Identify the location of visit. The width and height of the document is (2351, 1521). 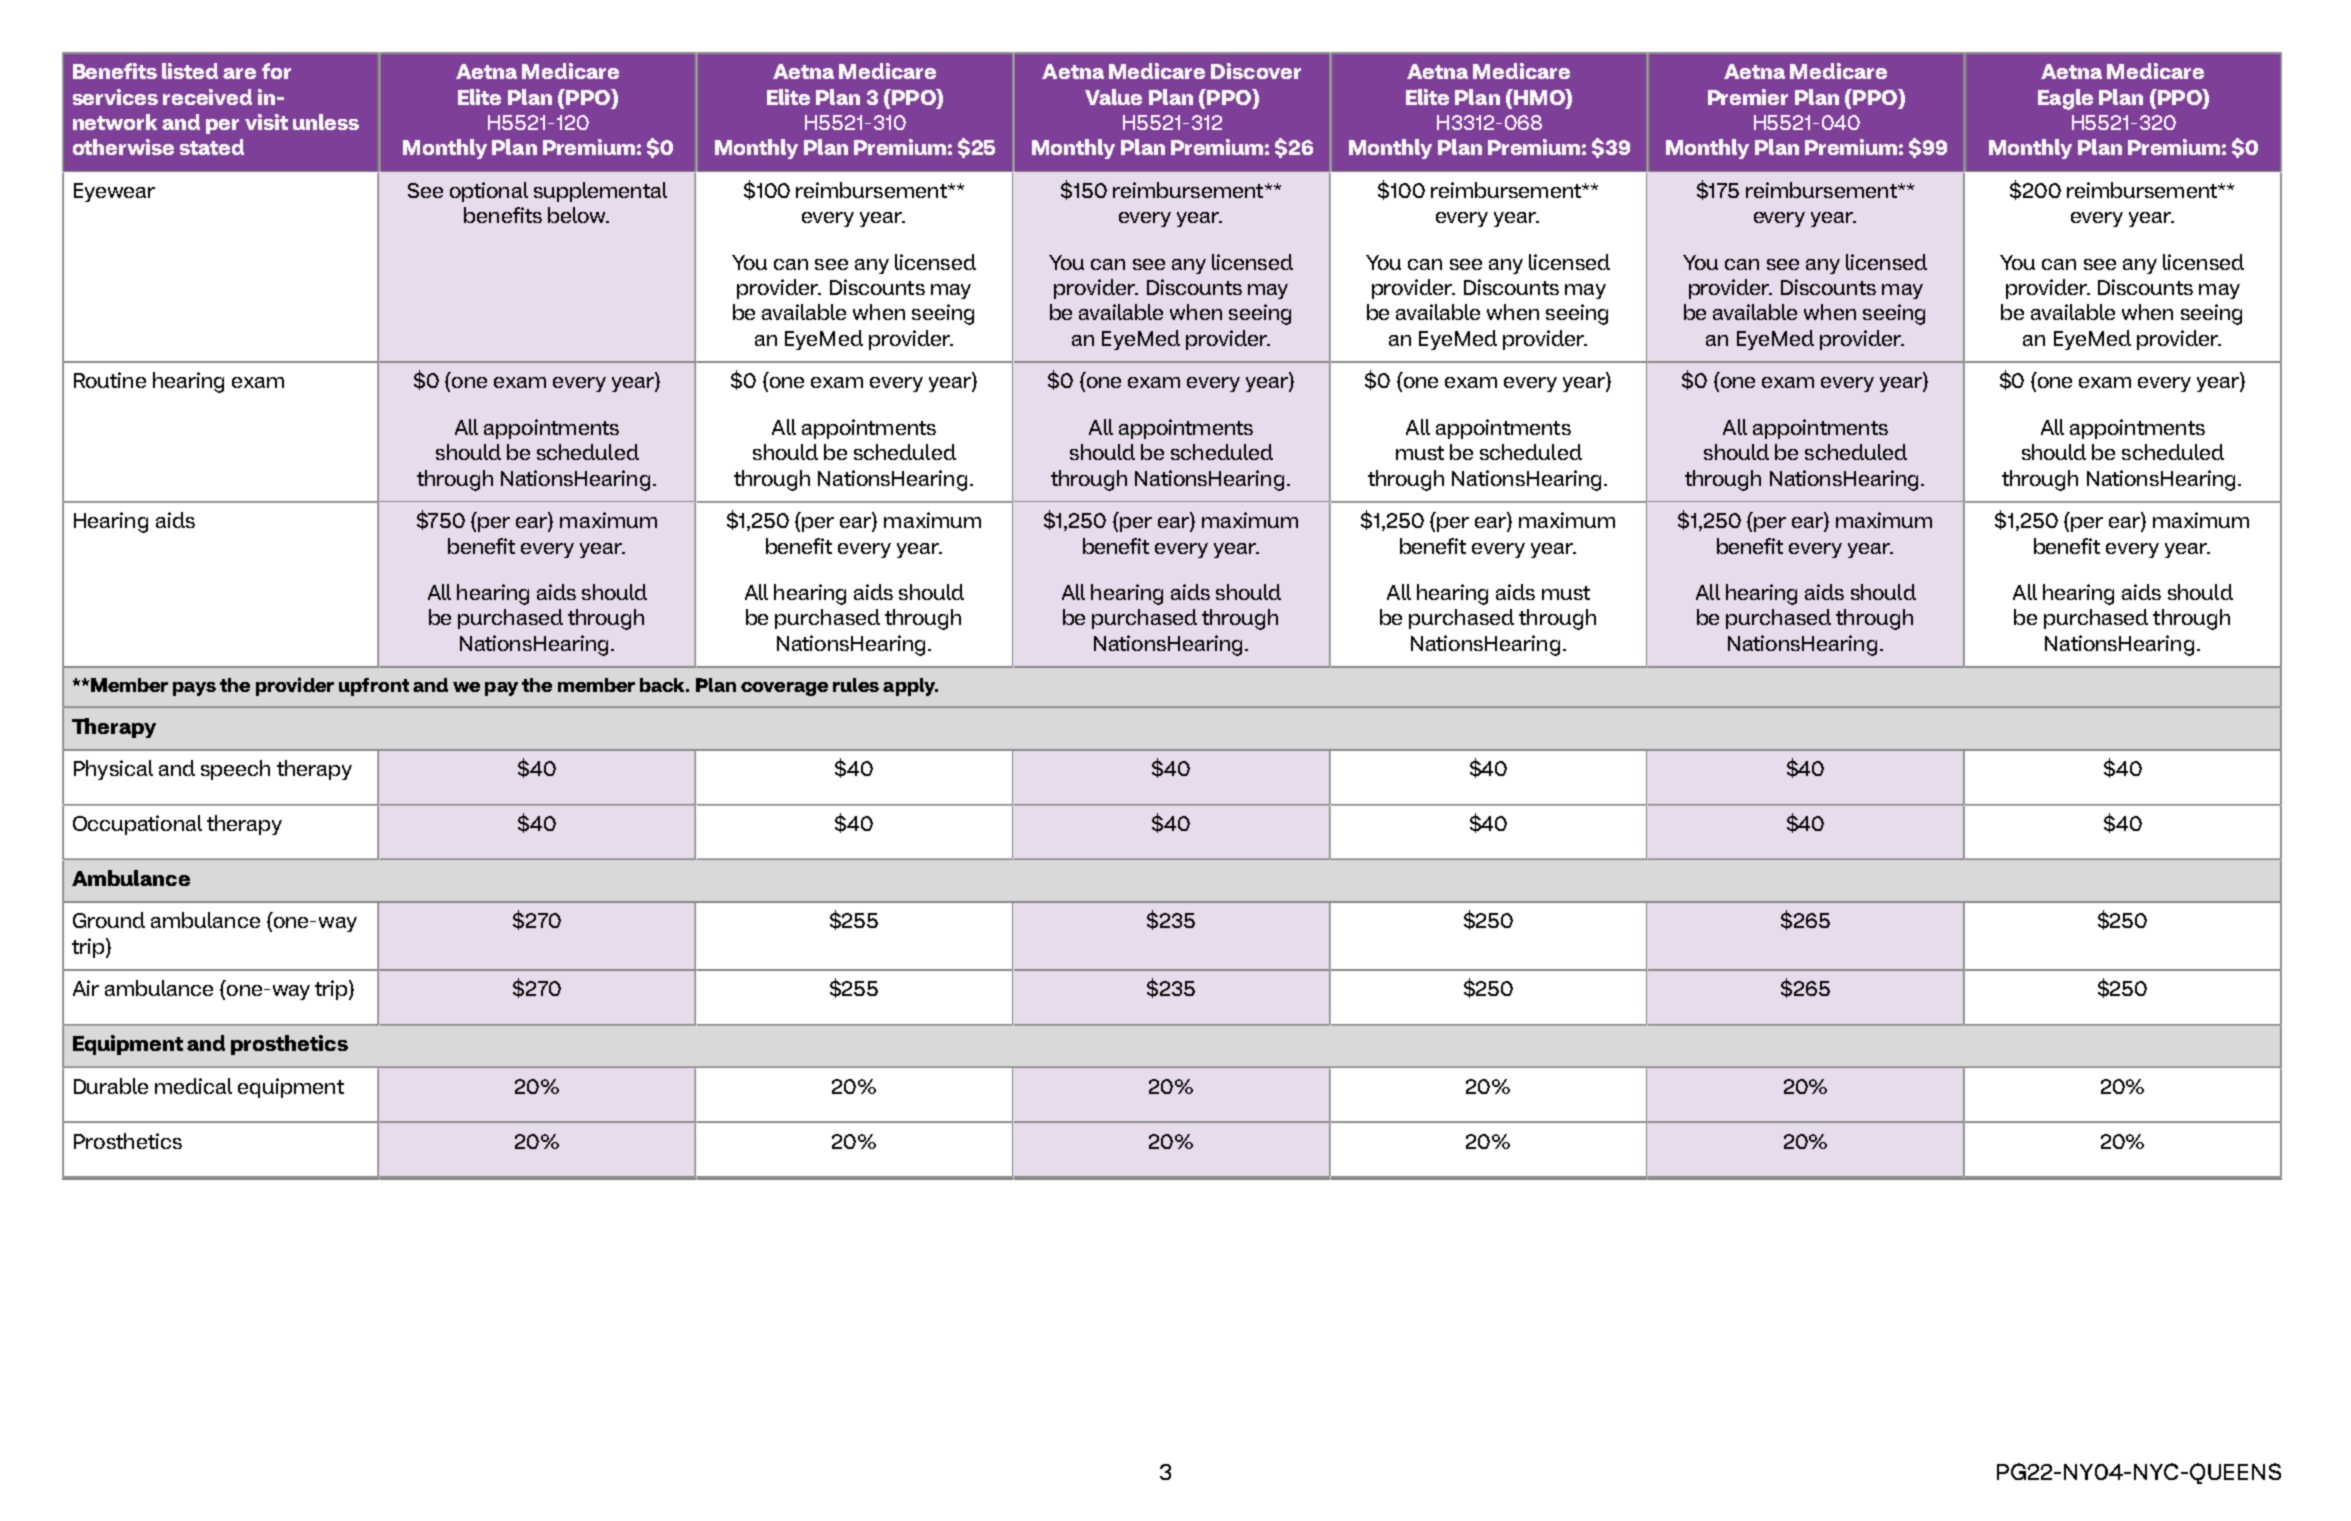
(266, 122).
